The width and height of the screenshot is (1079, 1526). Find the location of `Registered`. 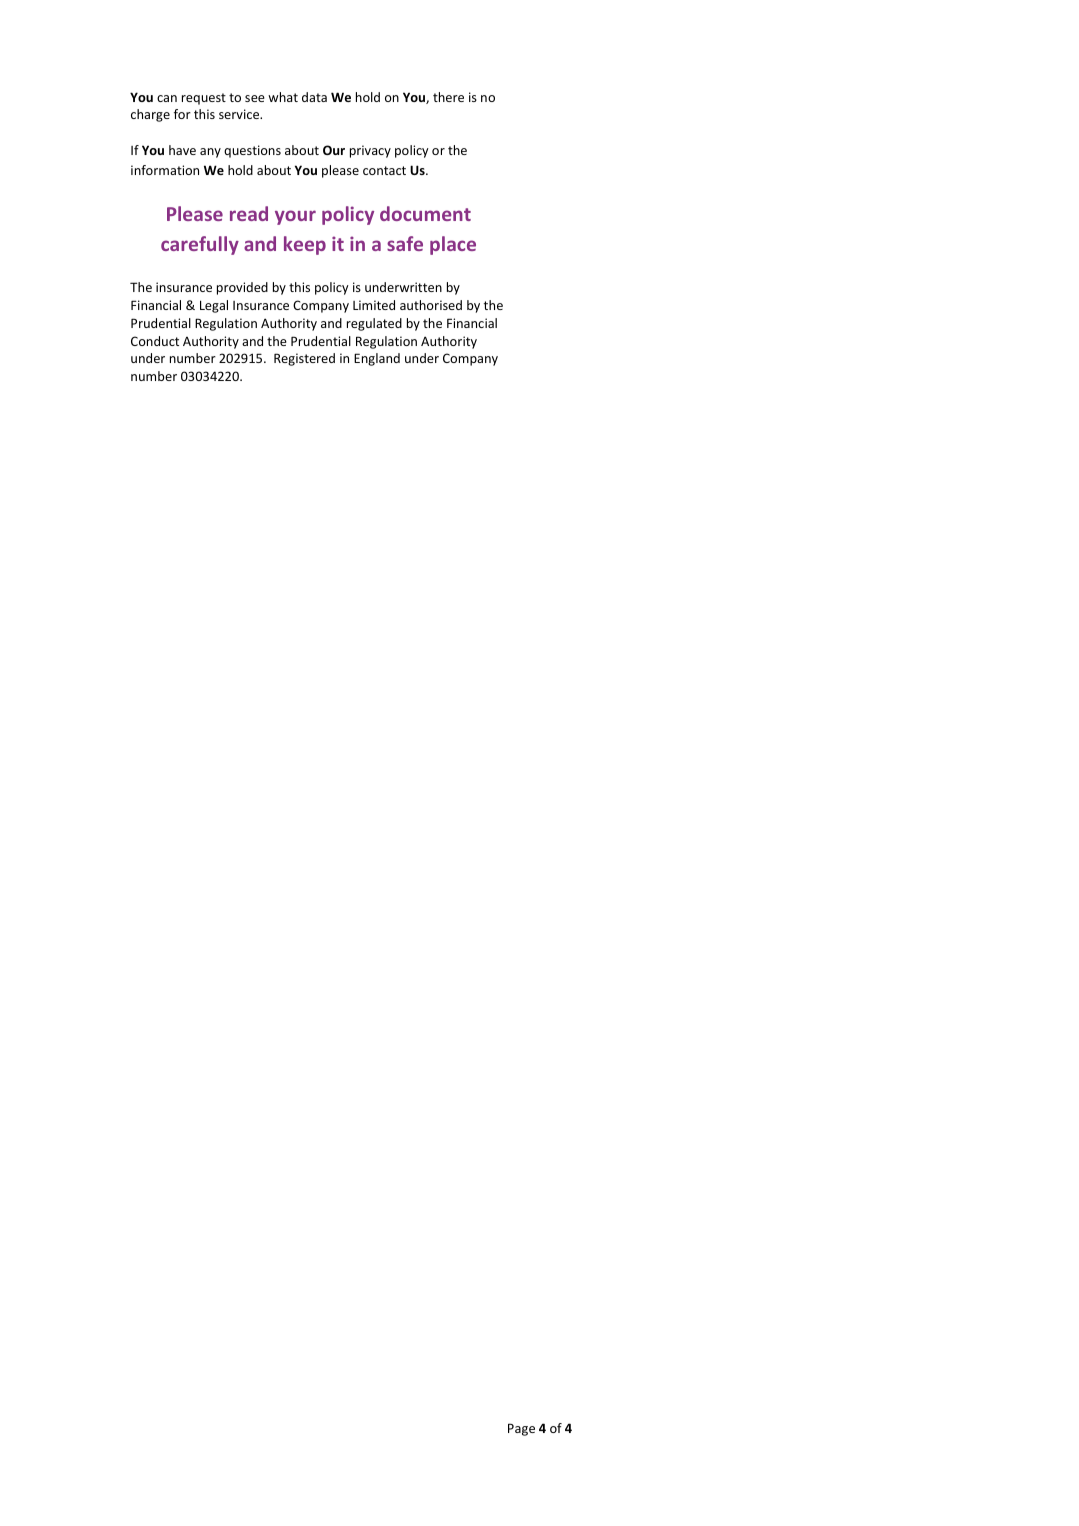

Registered is located at coordinates (304, 359).
